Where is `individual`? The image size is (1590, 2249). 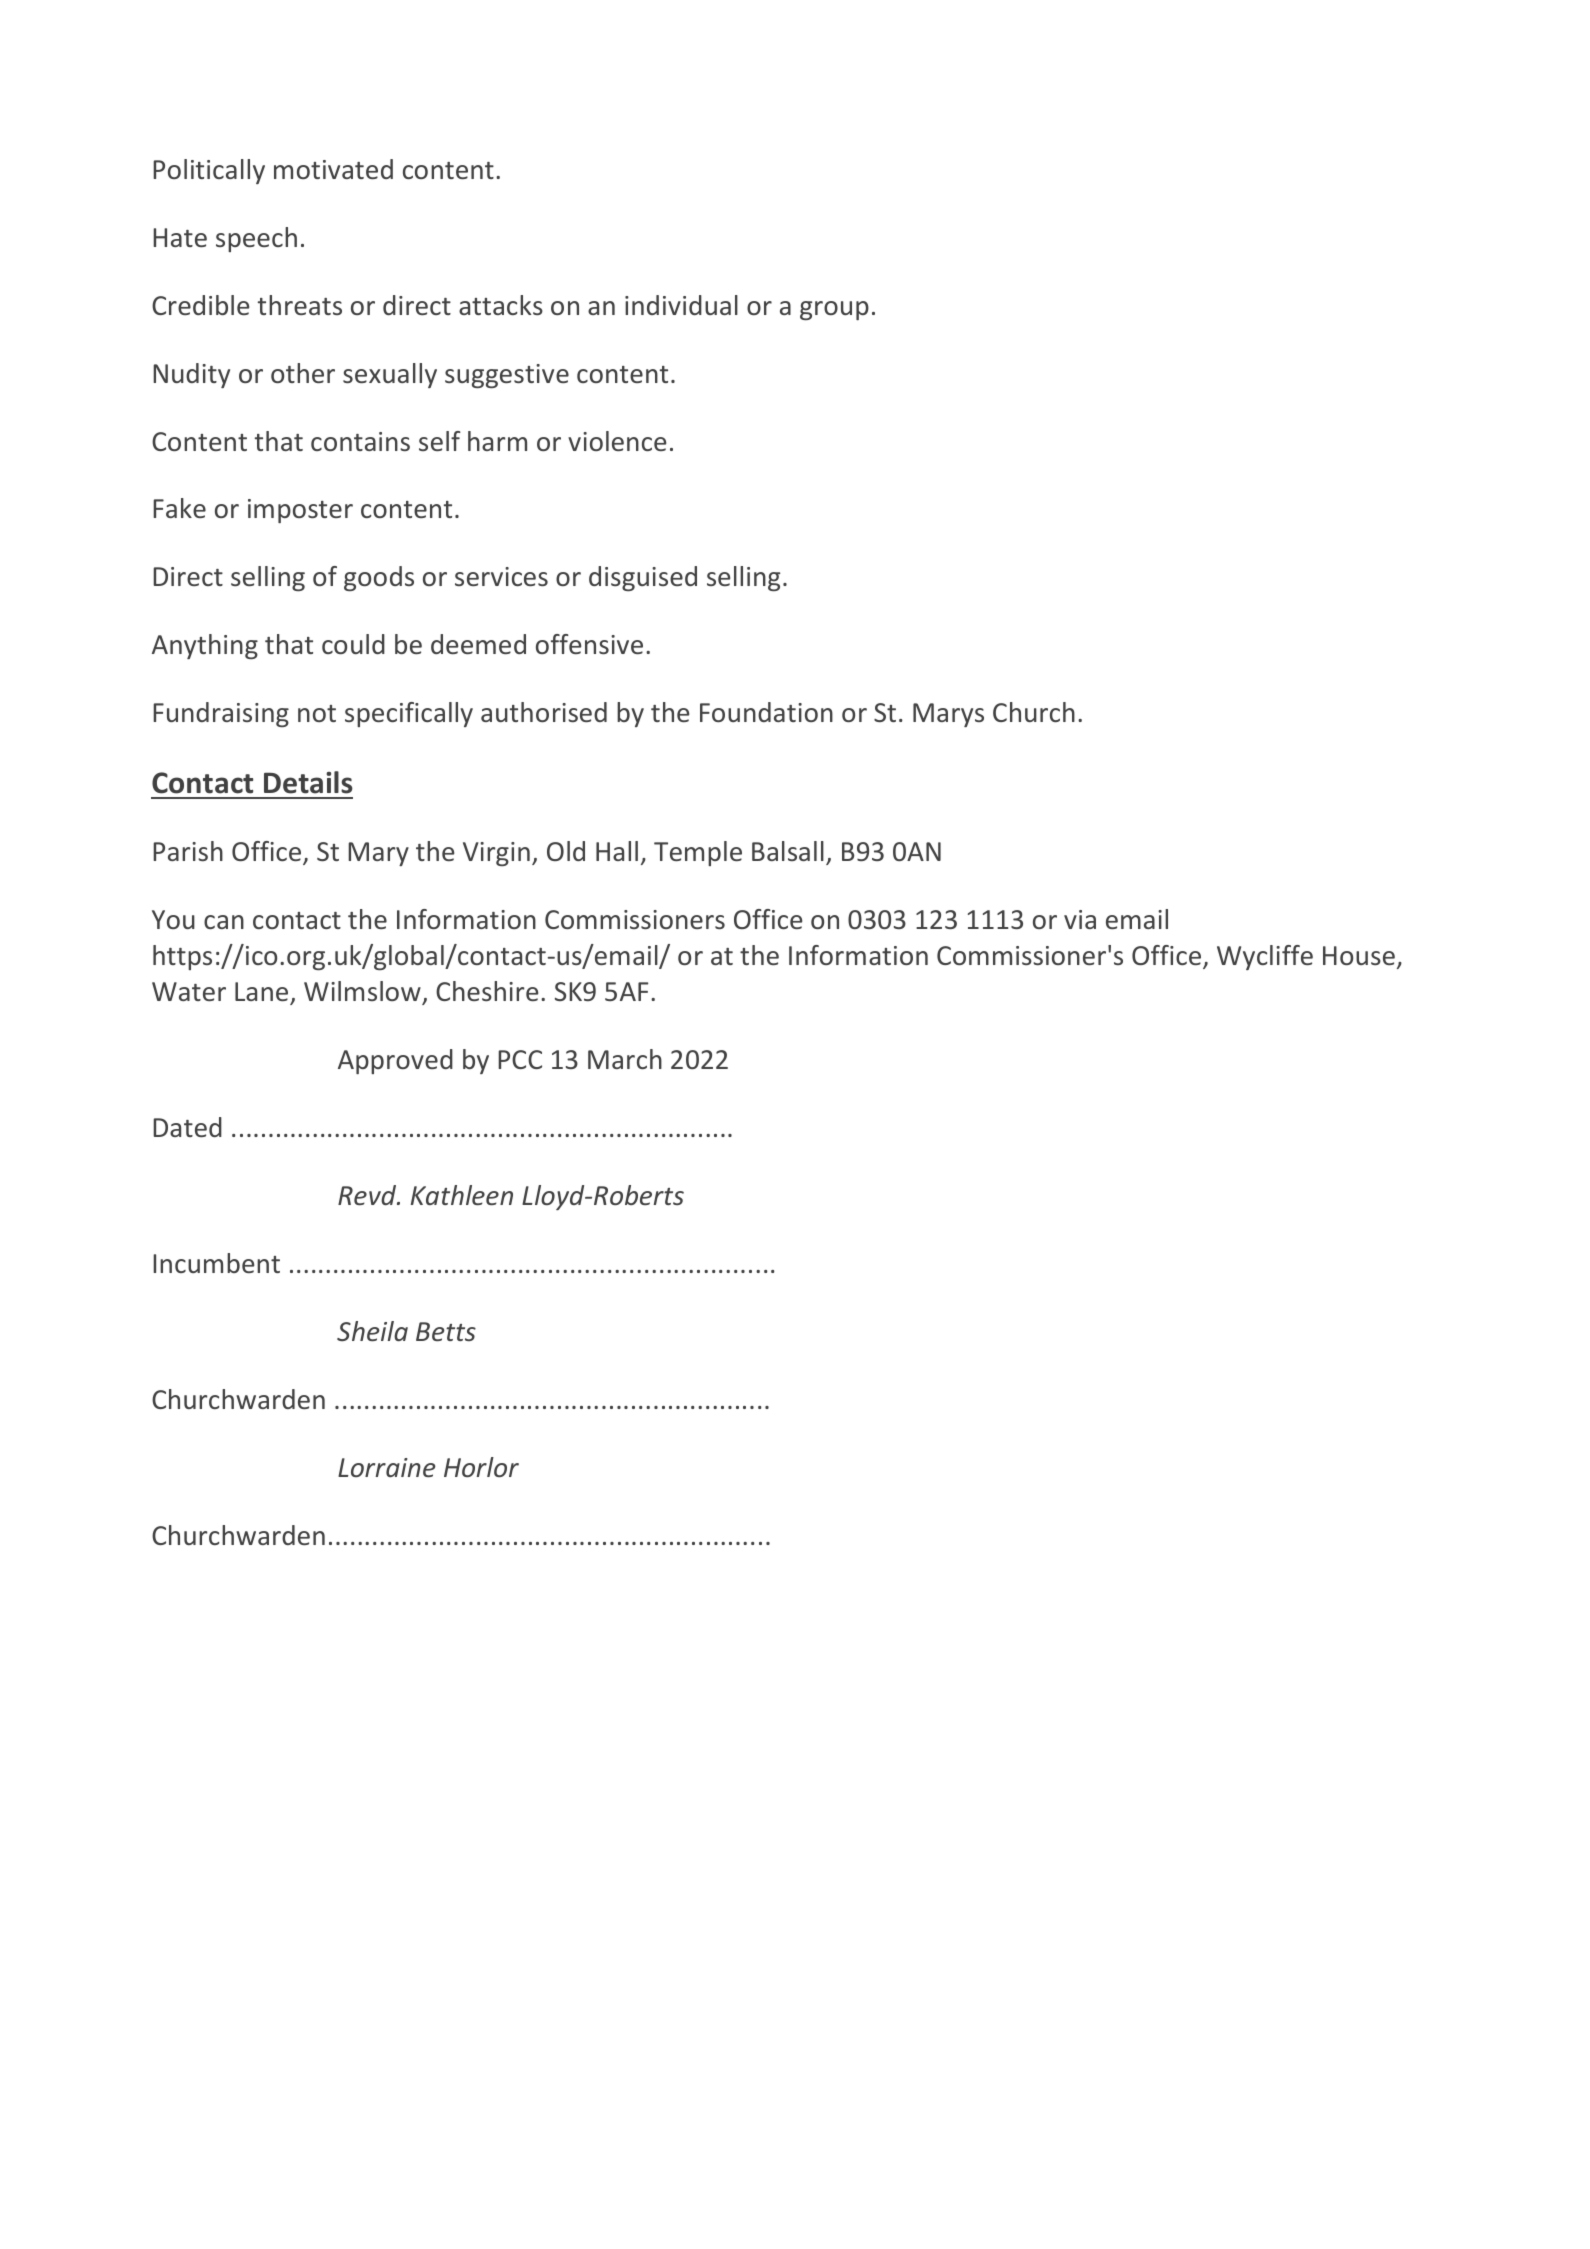
individual is located at coordinates (681, 305).
